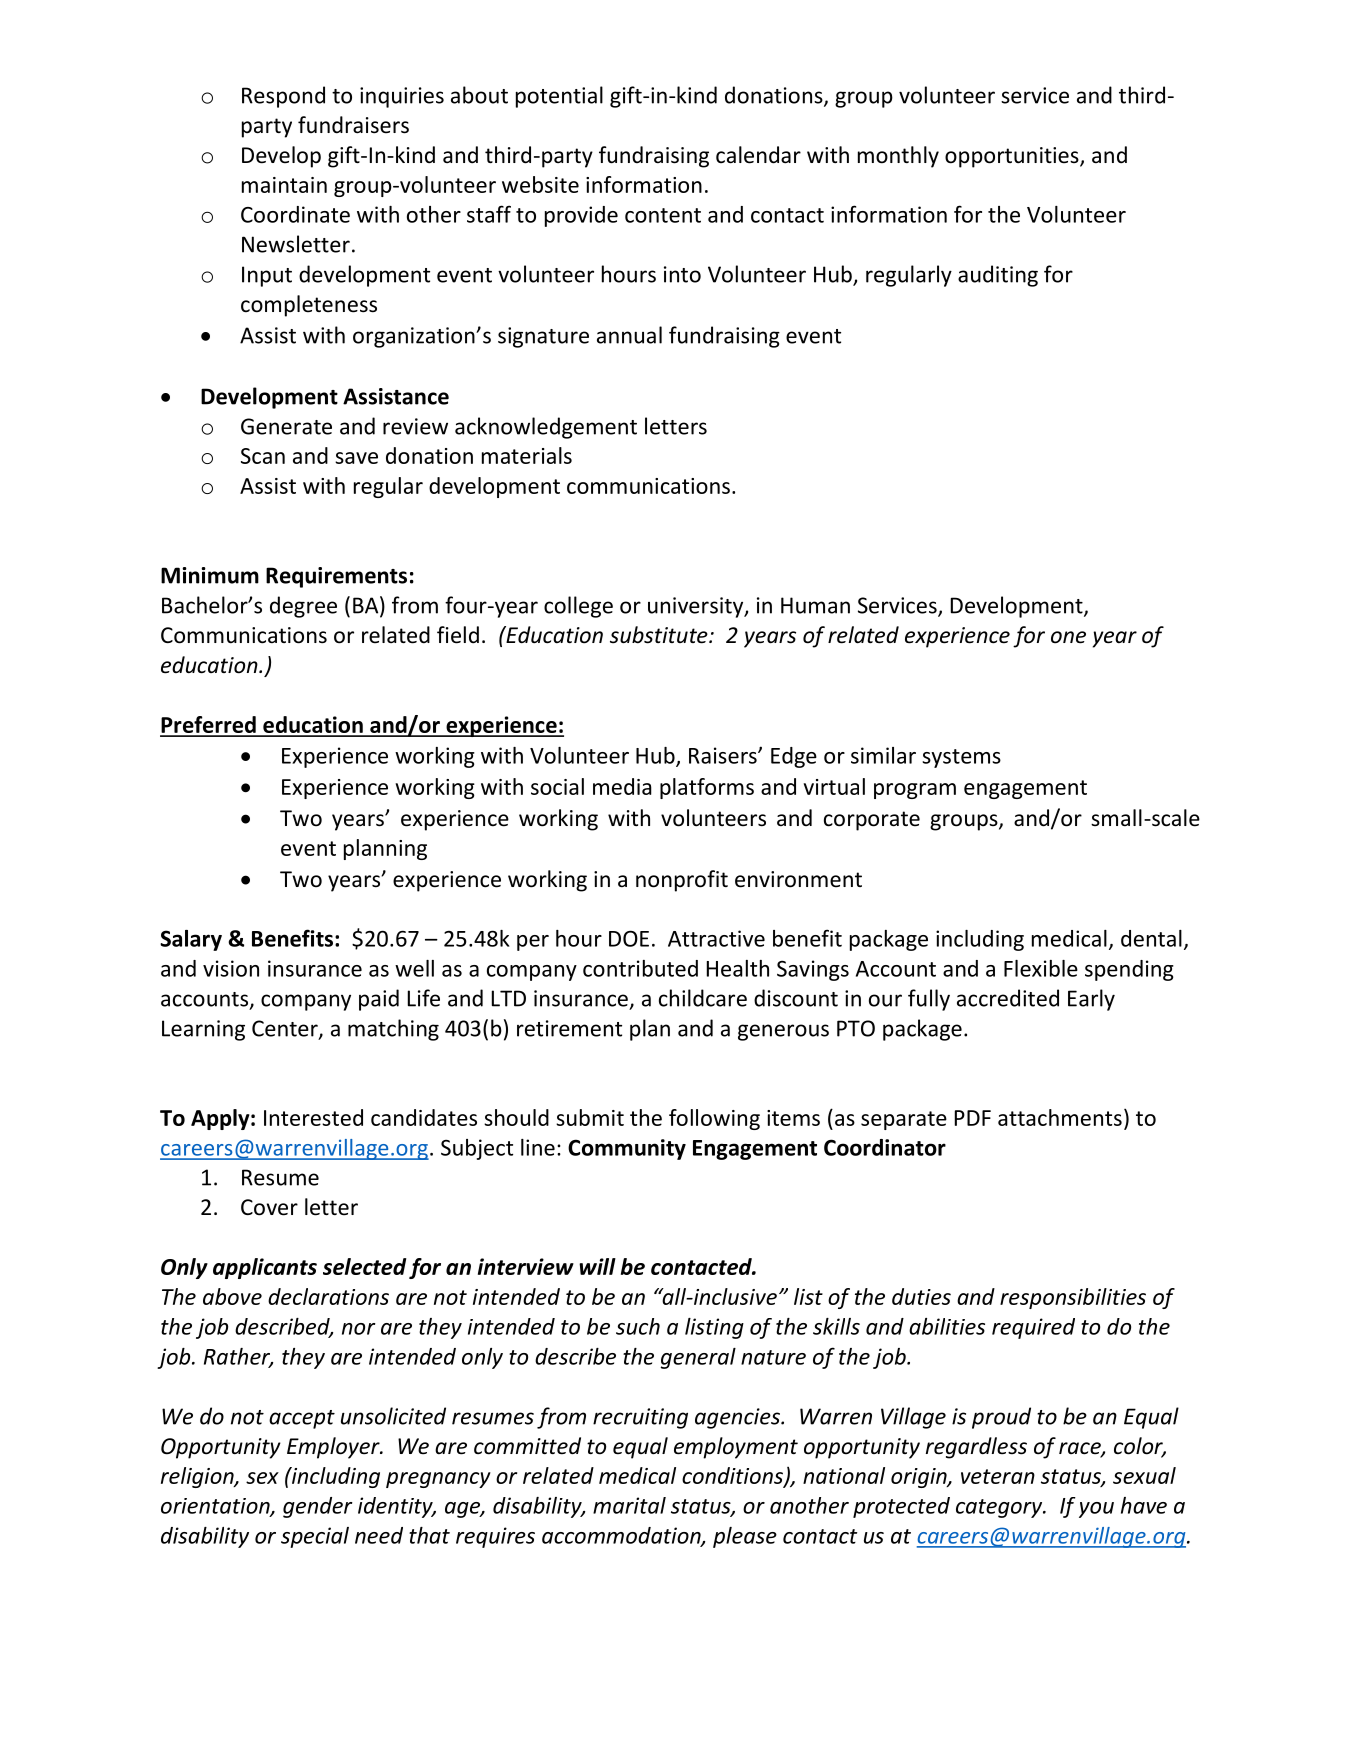  What do you see at coordinates (961, 758) in the screenshot?
I see `systems` at bounding box center [961, 758].
